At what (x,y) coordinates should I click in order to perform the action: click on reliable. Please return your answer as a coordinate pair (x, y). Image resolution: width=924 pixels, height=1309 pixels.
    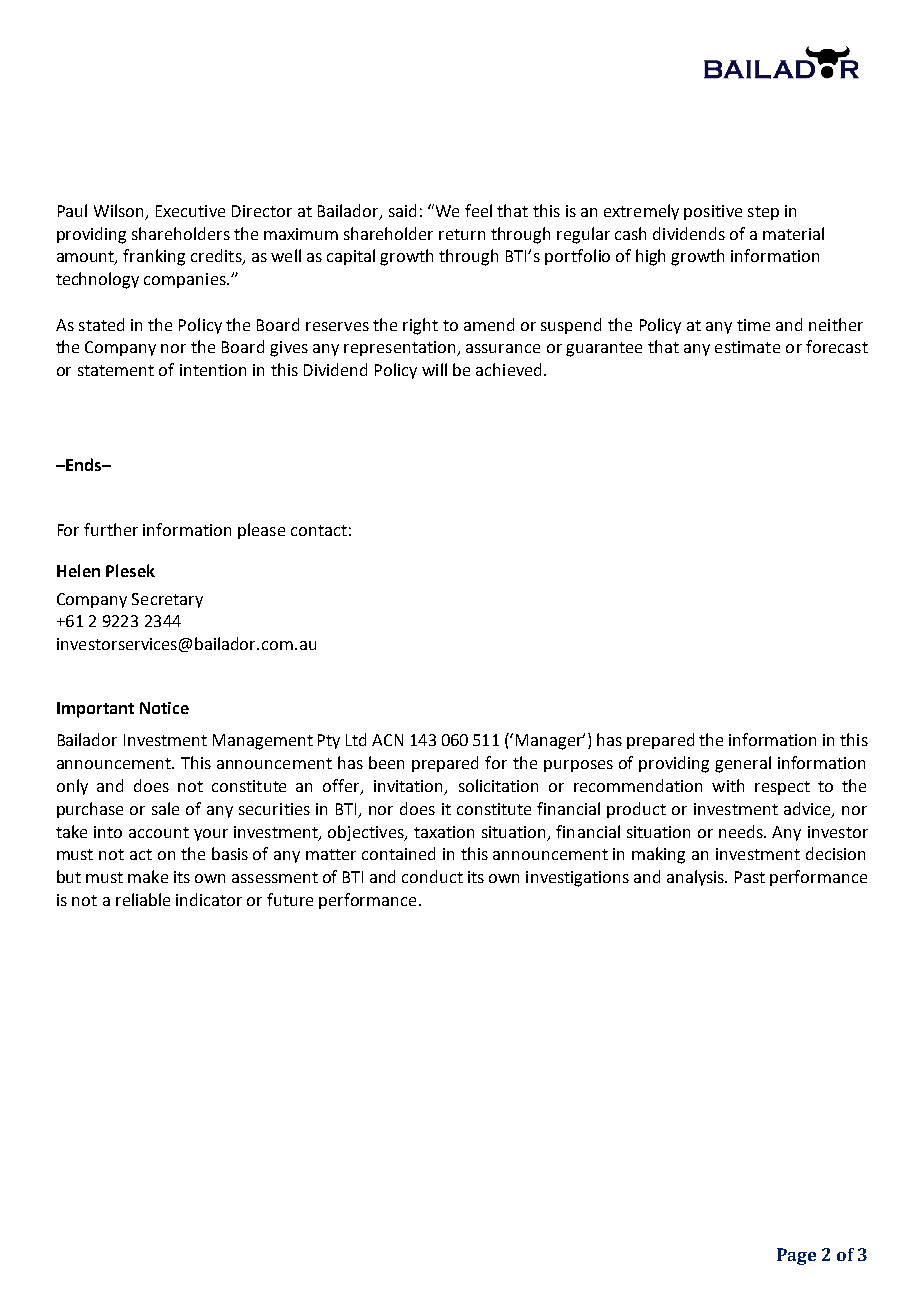
    Looking at the image, I should click on (143, 899).
